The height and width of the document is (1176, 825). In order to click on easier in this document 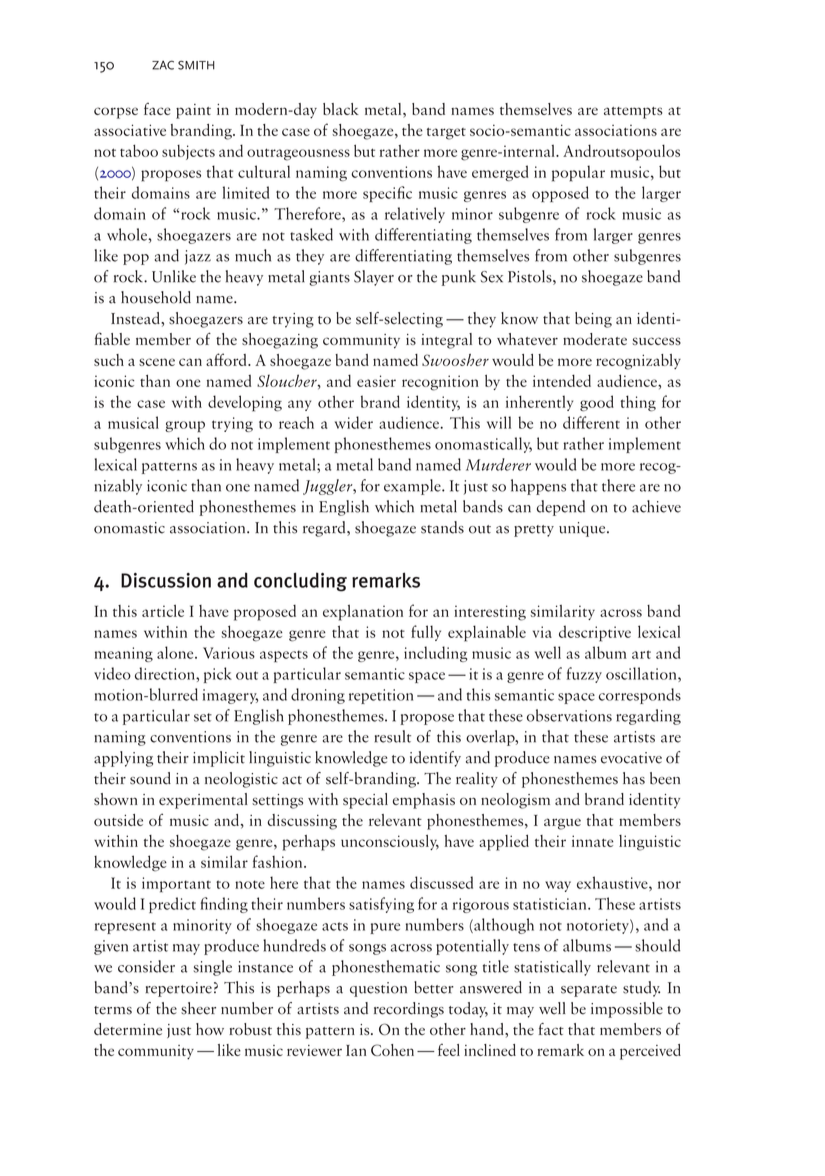, I will do `click(376, 381)`.
